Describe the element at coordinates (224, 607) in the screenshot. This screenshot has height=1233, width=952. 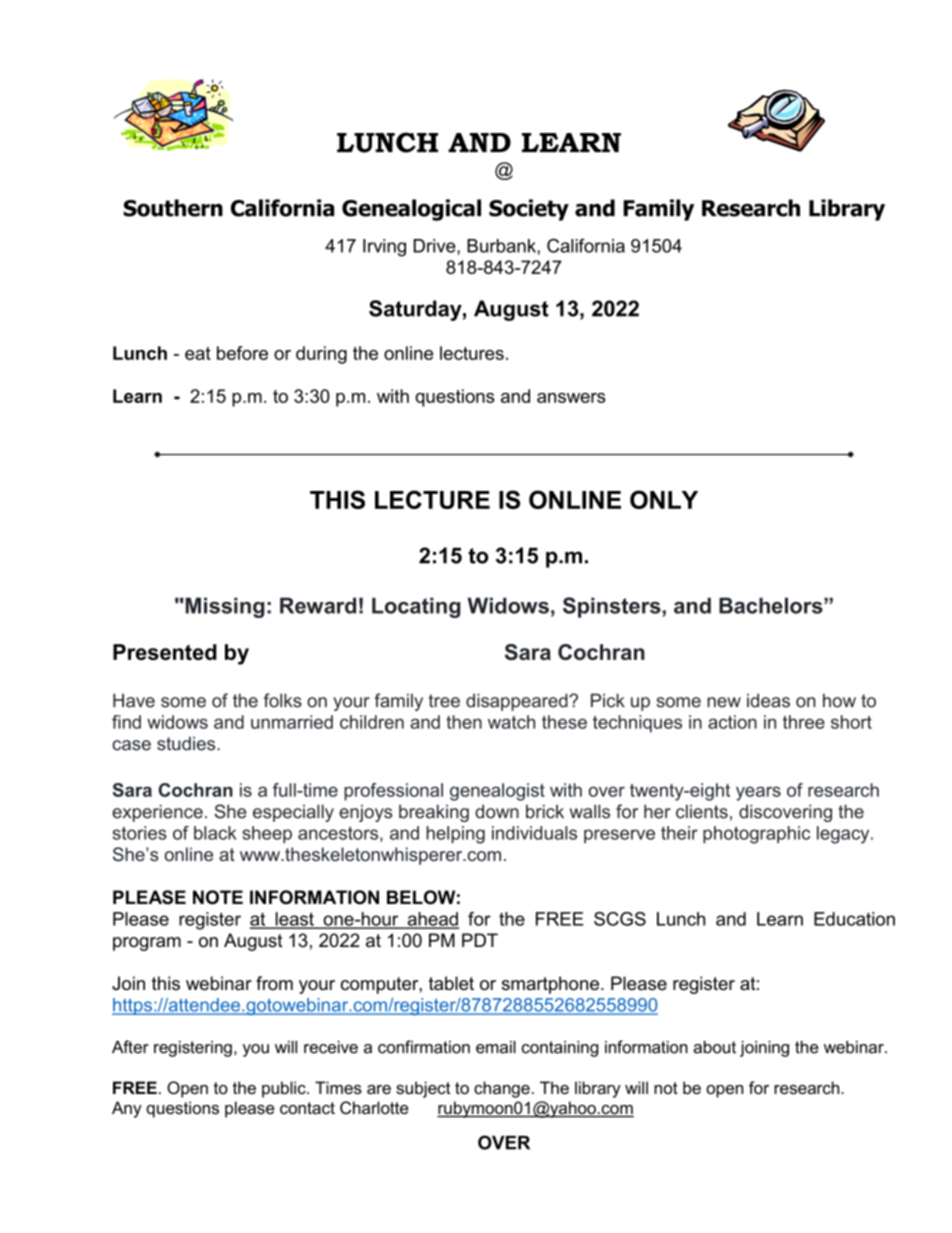
I see `Missing` at that location.
